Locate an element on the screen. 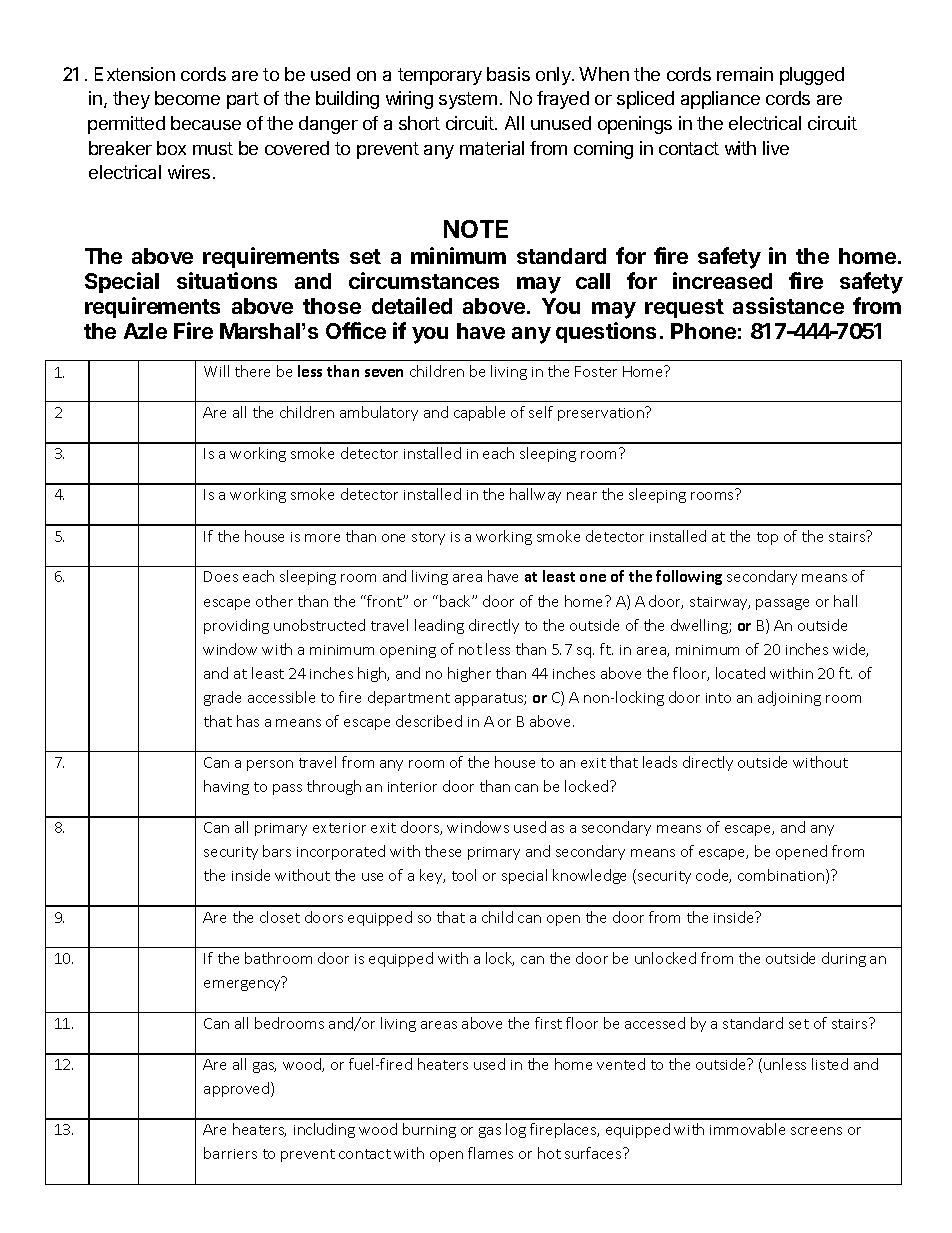 The height and width of the screenshot is (1233, 952). appliance is located at coordinates (720, 100).
